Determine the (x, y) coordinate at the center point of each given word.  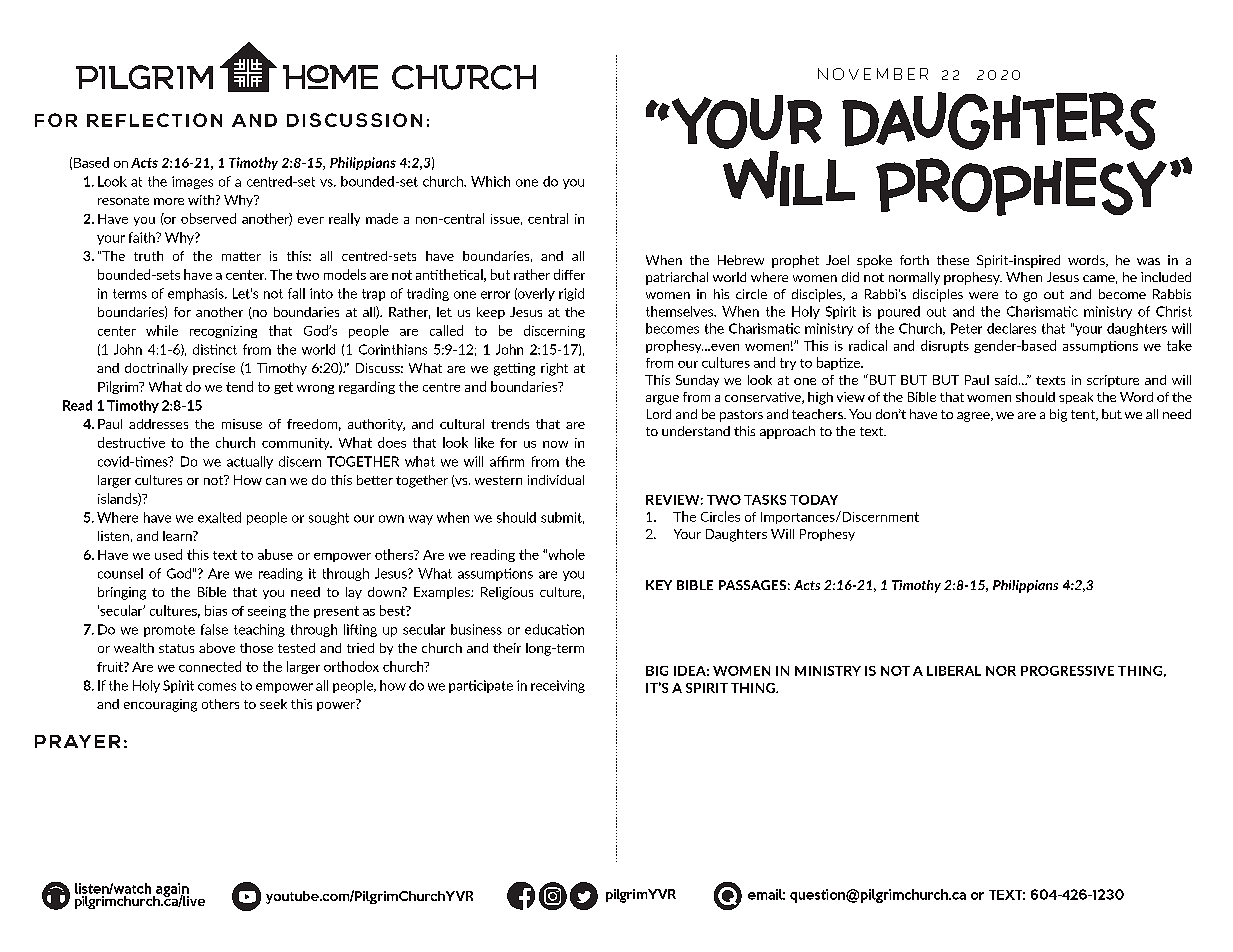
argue (662, 400)
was (1148, 261)
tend (239, 386)
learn (178, 536)
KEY (659, 585)
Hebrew (741, 260)
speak (1076, 398)
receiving (558, 686)
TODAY (814, 500)
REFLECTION (154, 120)
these (953, 260)
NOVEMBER (873, 74)
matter (241, 256)
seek (273, 704)
